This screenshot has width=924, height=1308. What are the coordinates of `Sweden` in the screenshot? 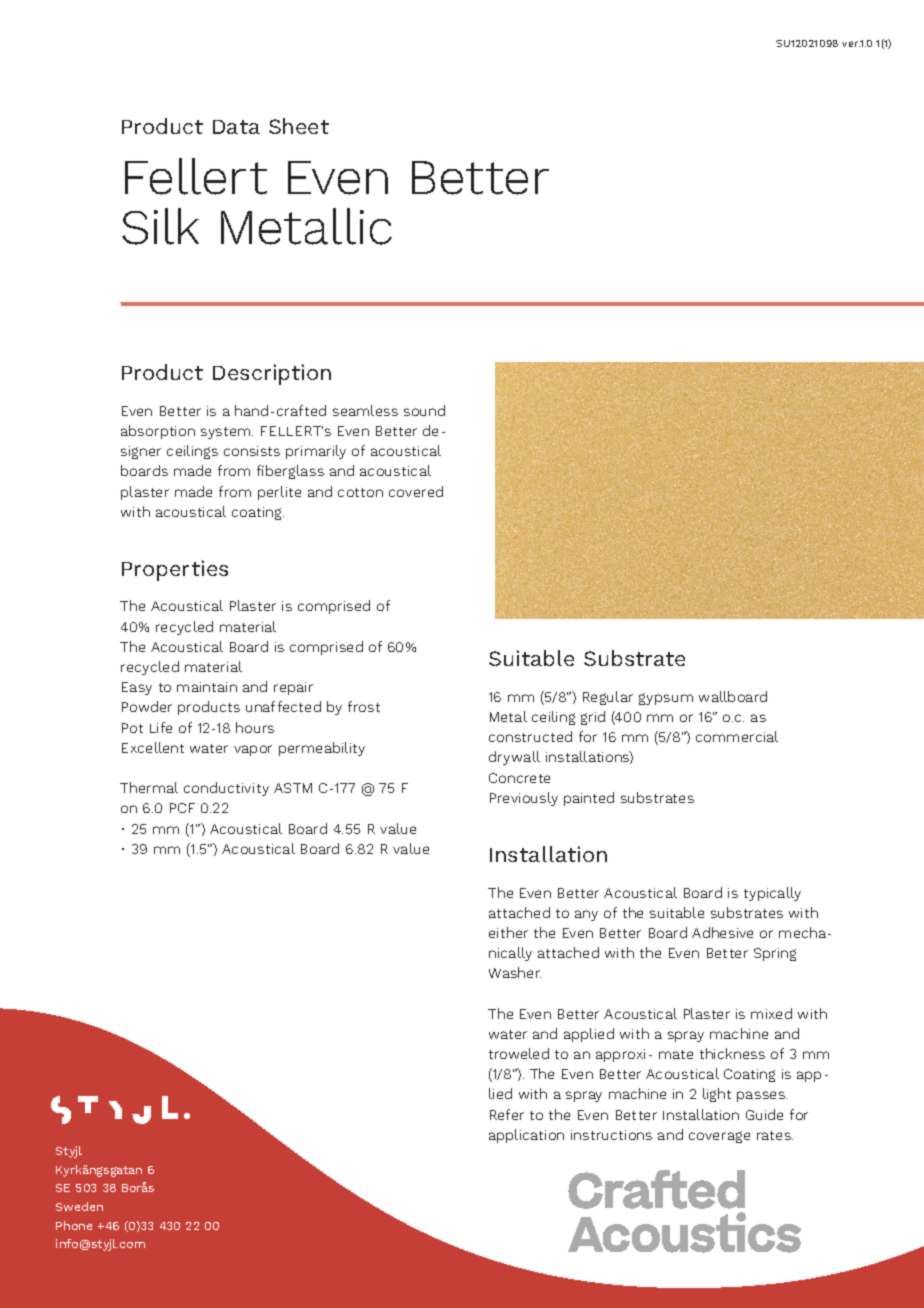 It's located at (79, 1206).
